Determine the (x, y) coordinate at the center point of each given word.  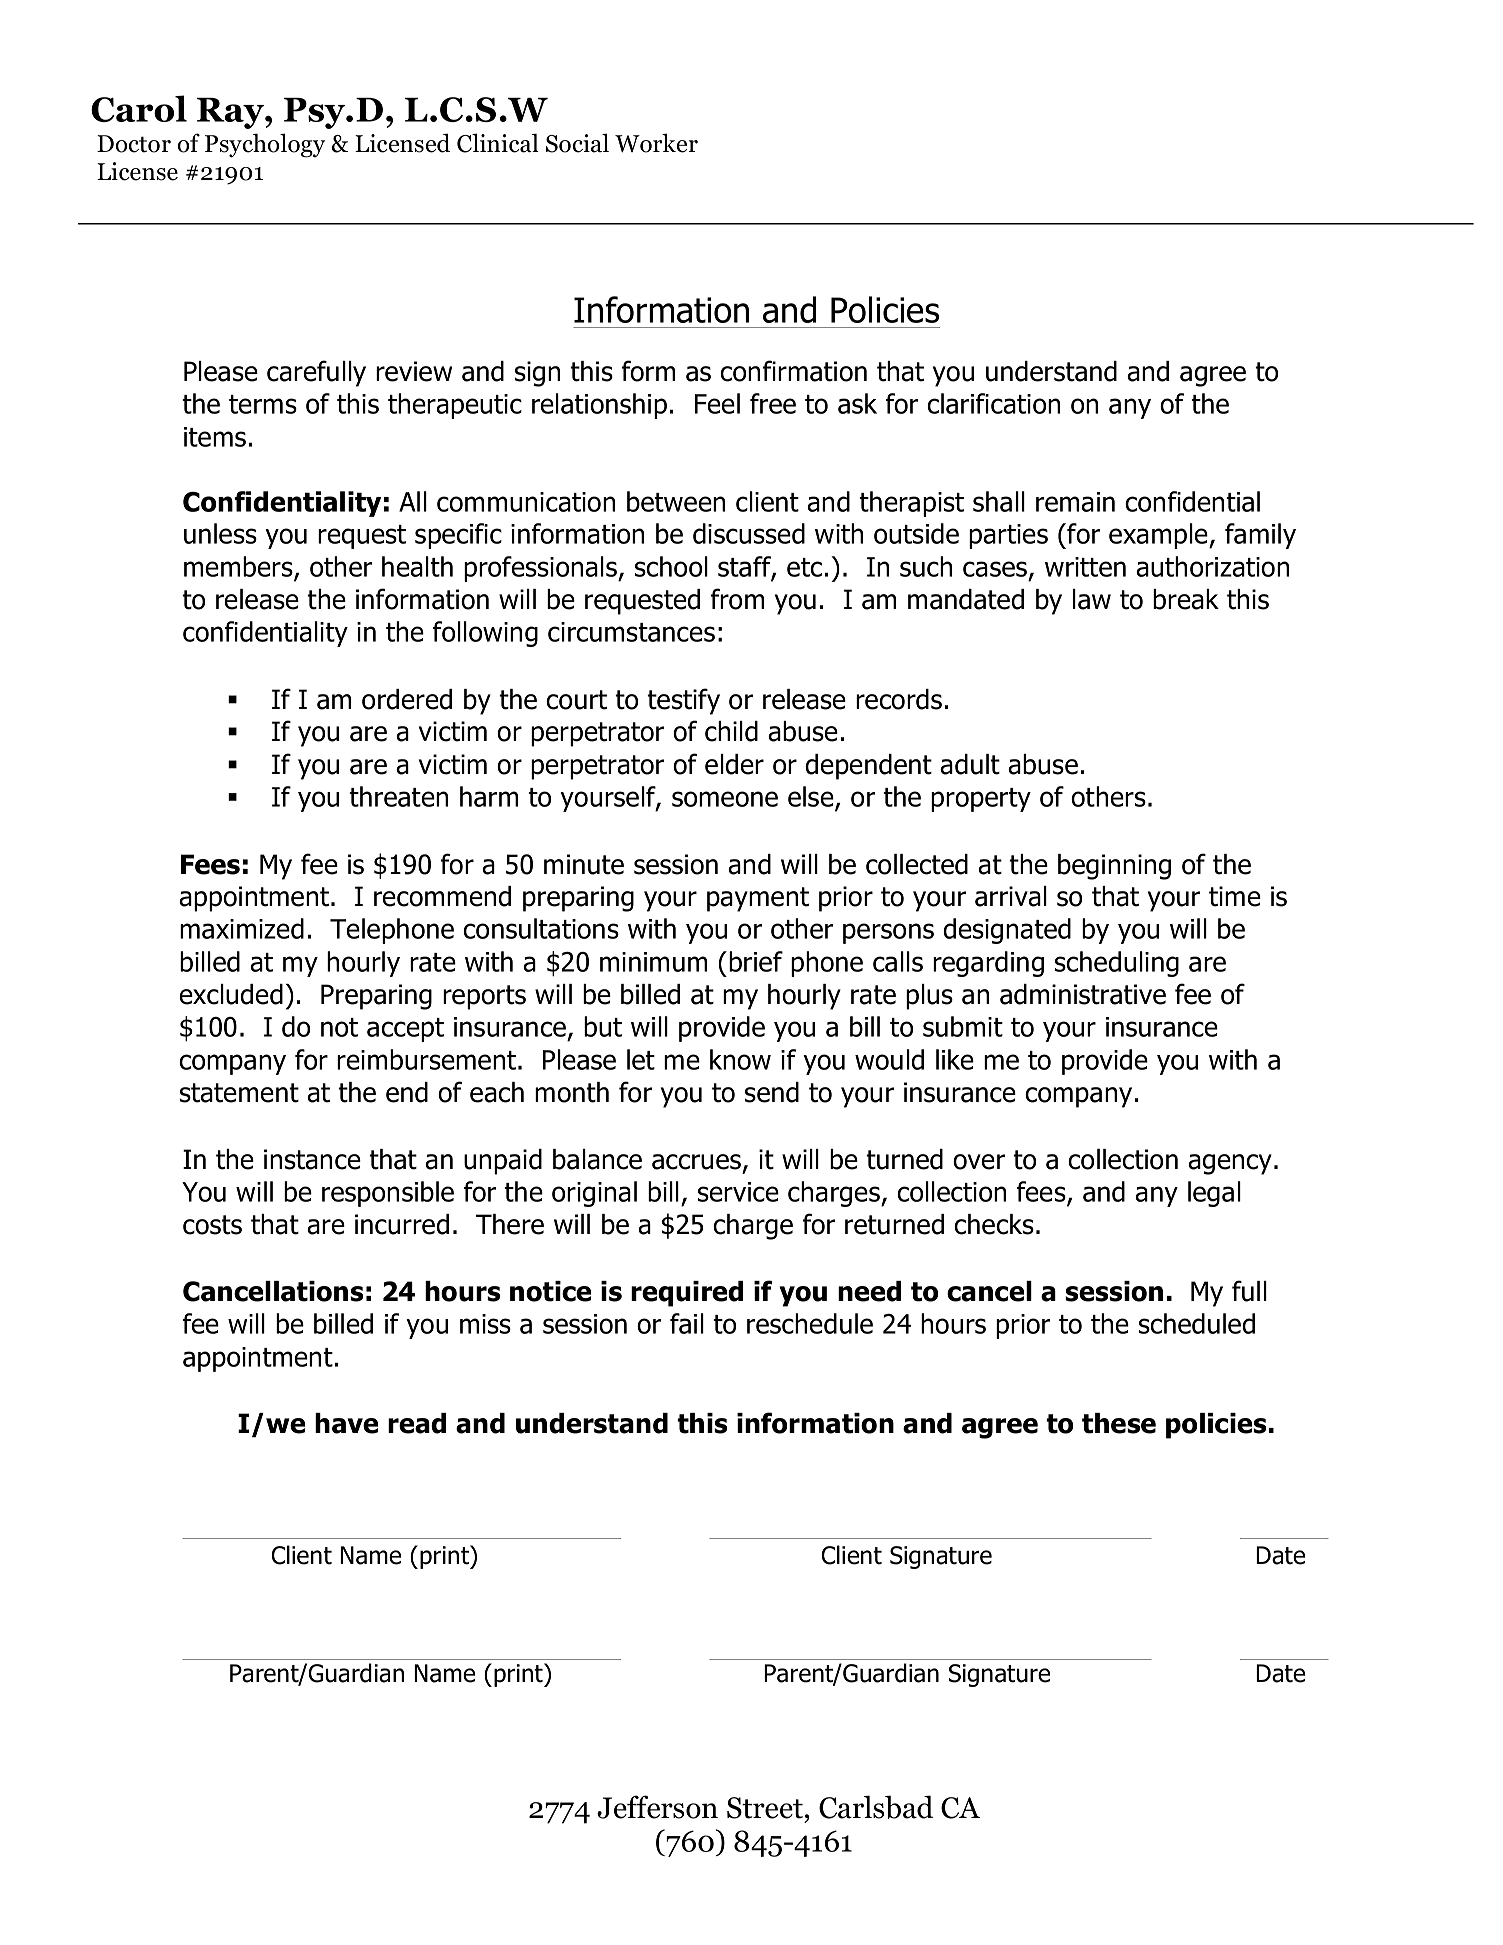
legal (1214, 1194)
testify (683, 701)
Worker (656, 143)
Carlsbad (876, 1807)
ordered (407, 699)
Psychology (265, 145)
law (1092, 599)
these (1119, 1423)
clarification (993, 403)
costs (212, 1225)
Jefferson (657, 1807)
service (738, 1192)
